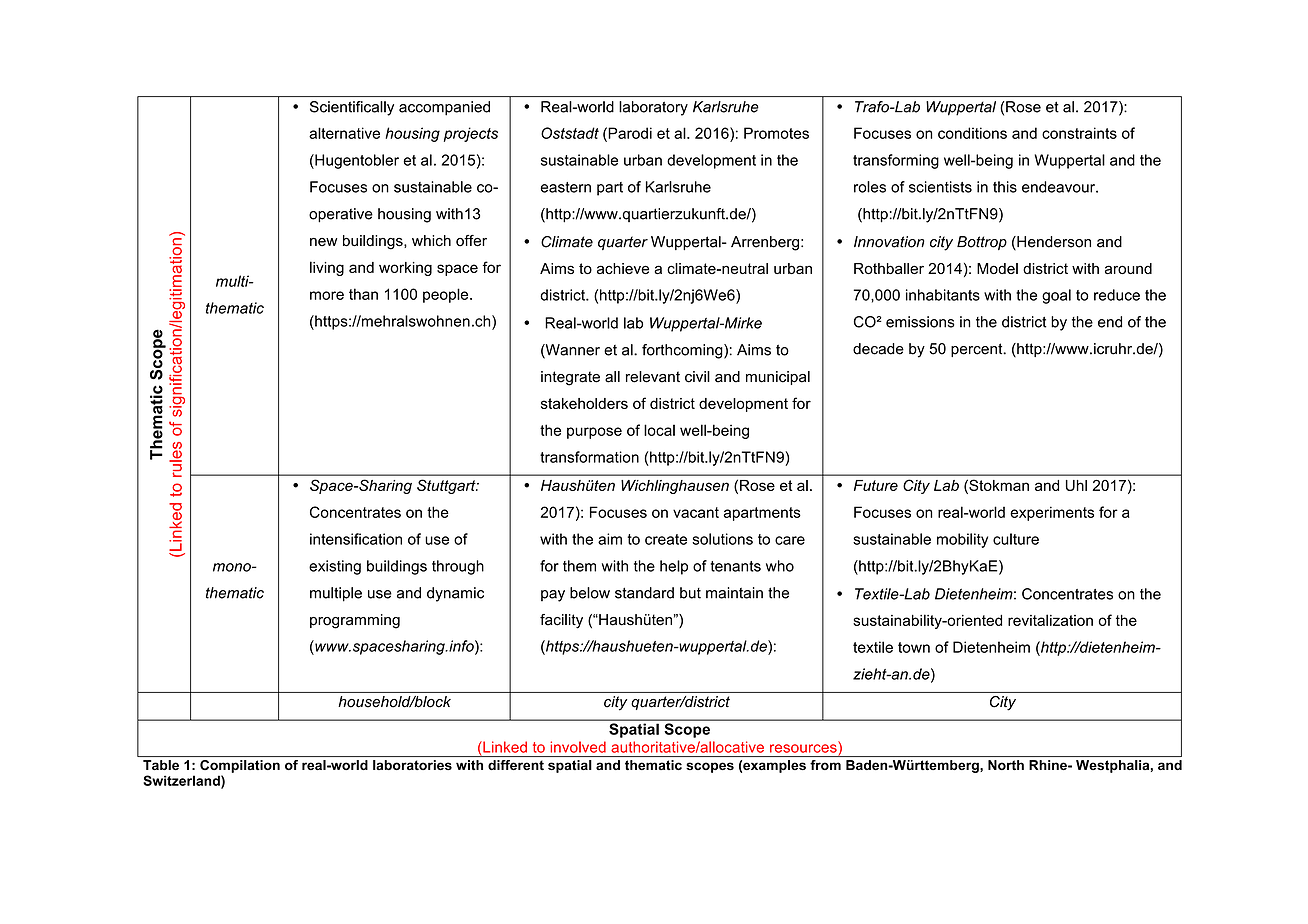 Image resolution: width=1308 pixels, height=924 pixels. I want to click on existing, so click(335, 567).
